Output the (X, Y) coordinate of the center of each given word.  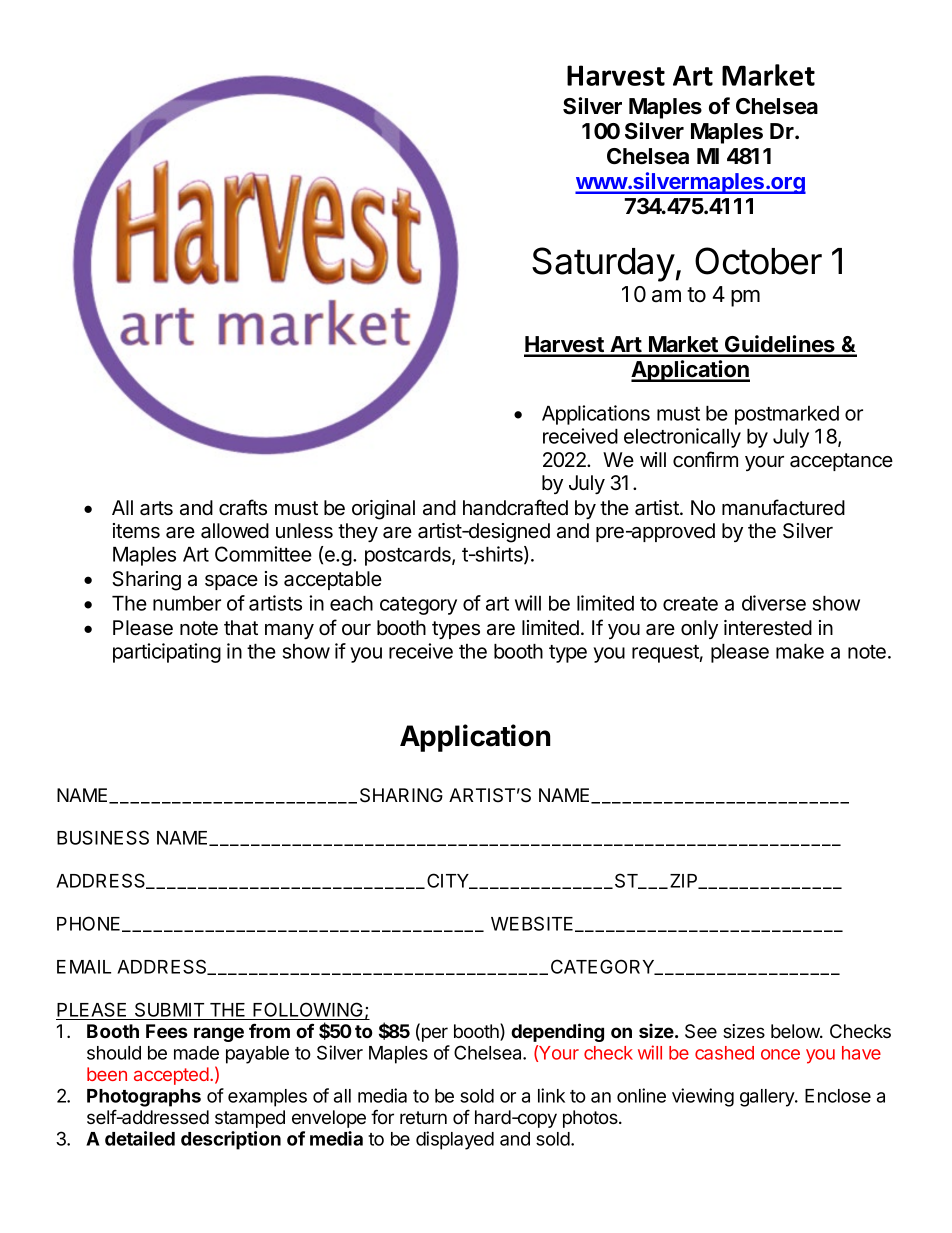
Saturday (603, 264)
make (800, 651)
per (433, 1034)
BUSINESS (103, 837)
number (187, 603)
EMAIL (84, 967)
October (758, 261)
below (796, 1031)
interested (768, 628)
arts (156, 508)
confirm (705, 459)
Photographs (144, 1098)
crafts (243, 507)
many (289, 631)
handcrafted (515, 507)
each (351, 603)
